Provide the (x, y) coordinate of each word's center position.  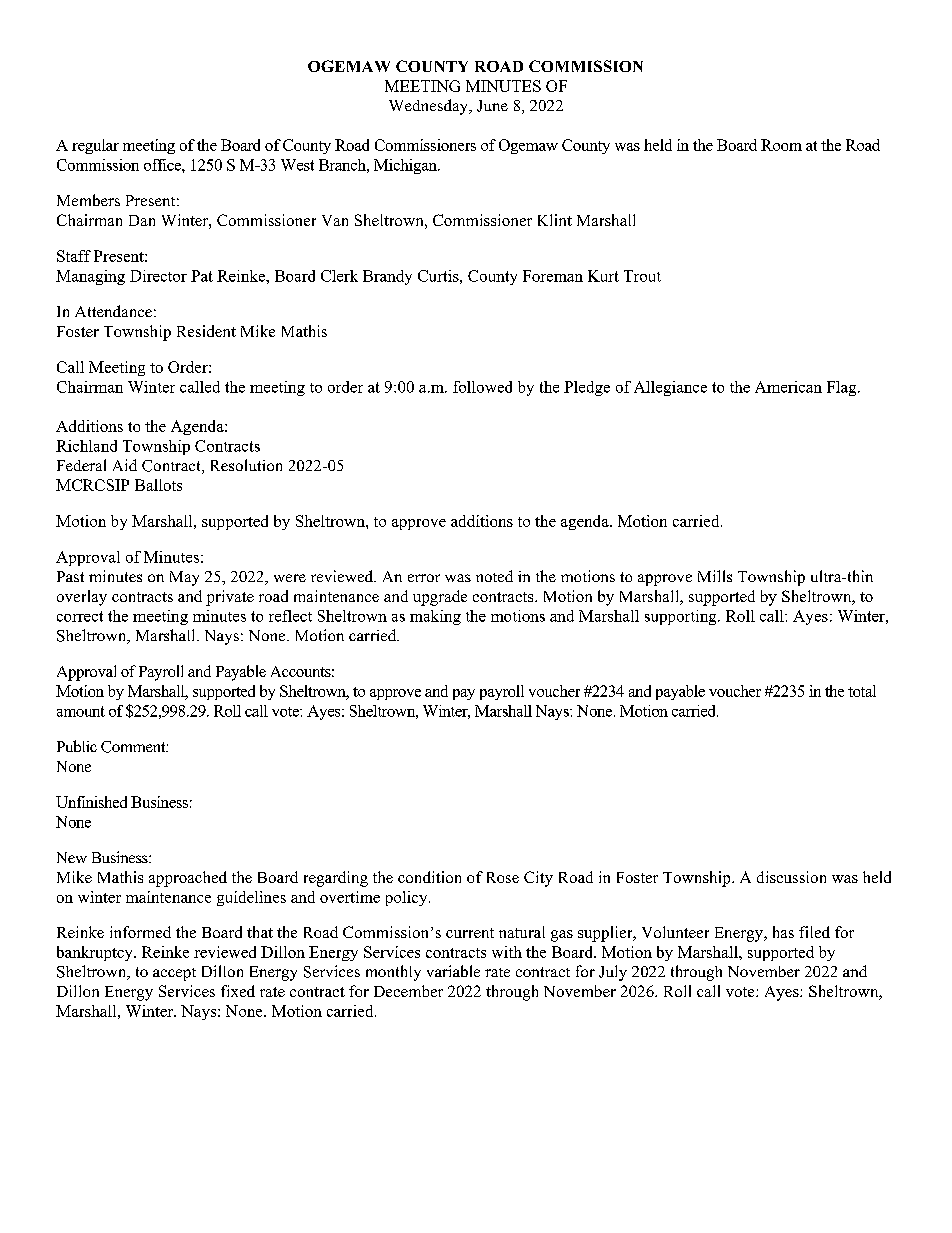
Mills (715, 576)
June (492, 106)
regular (95, 146)
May (184, 578)
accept (174, 974)
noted (494, 576)
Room (781, 145)
